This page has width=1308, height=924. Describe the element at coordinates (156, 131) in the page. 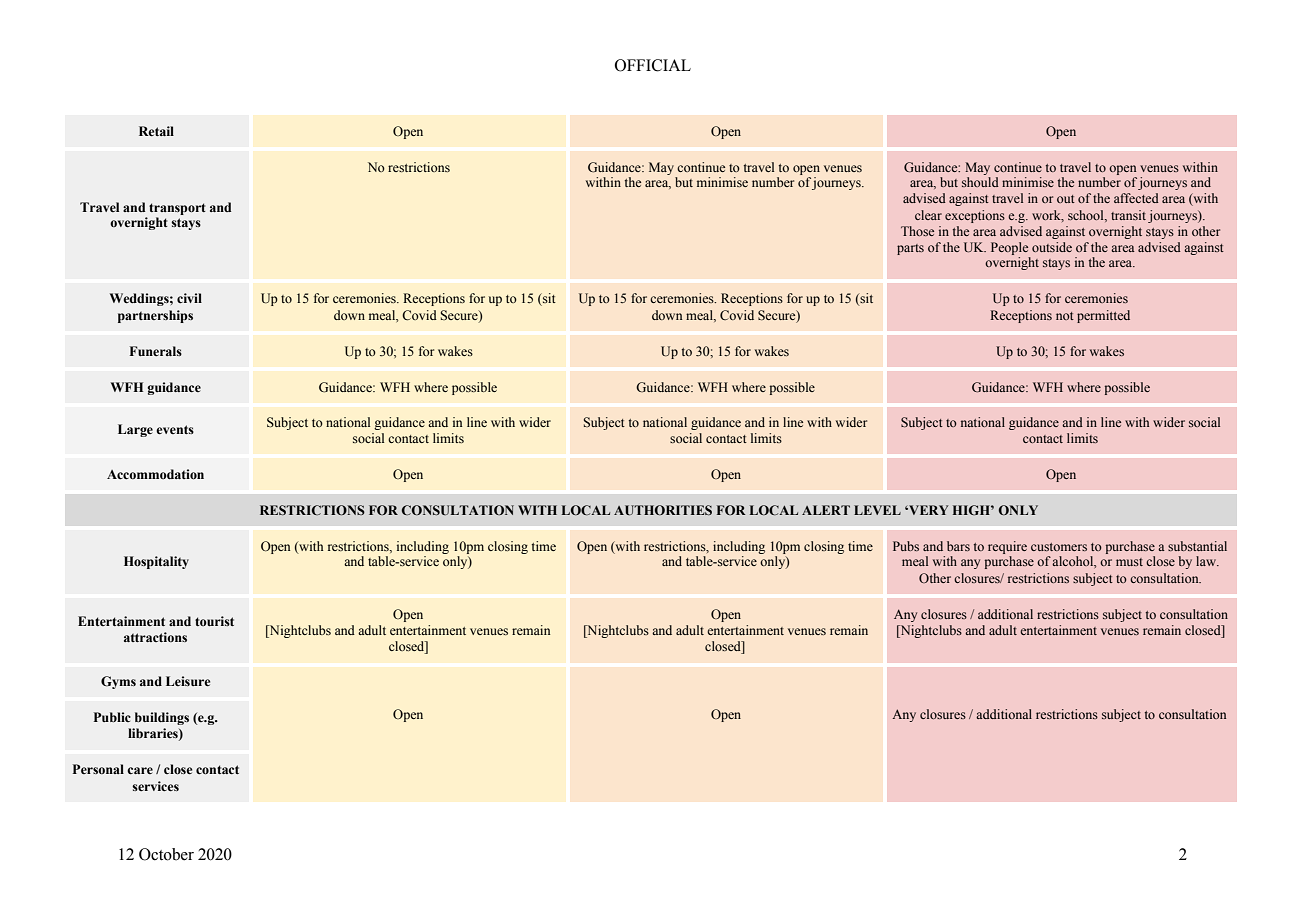

I see `Retail` at that location.
